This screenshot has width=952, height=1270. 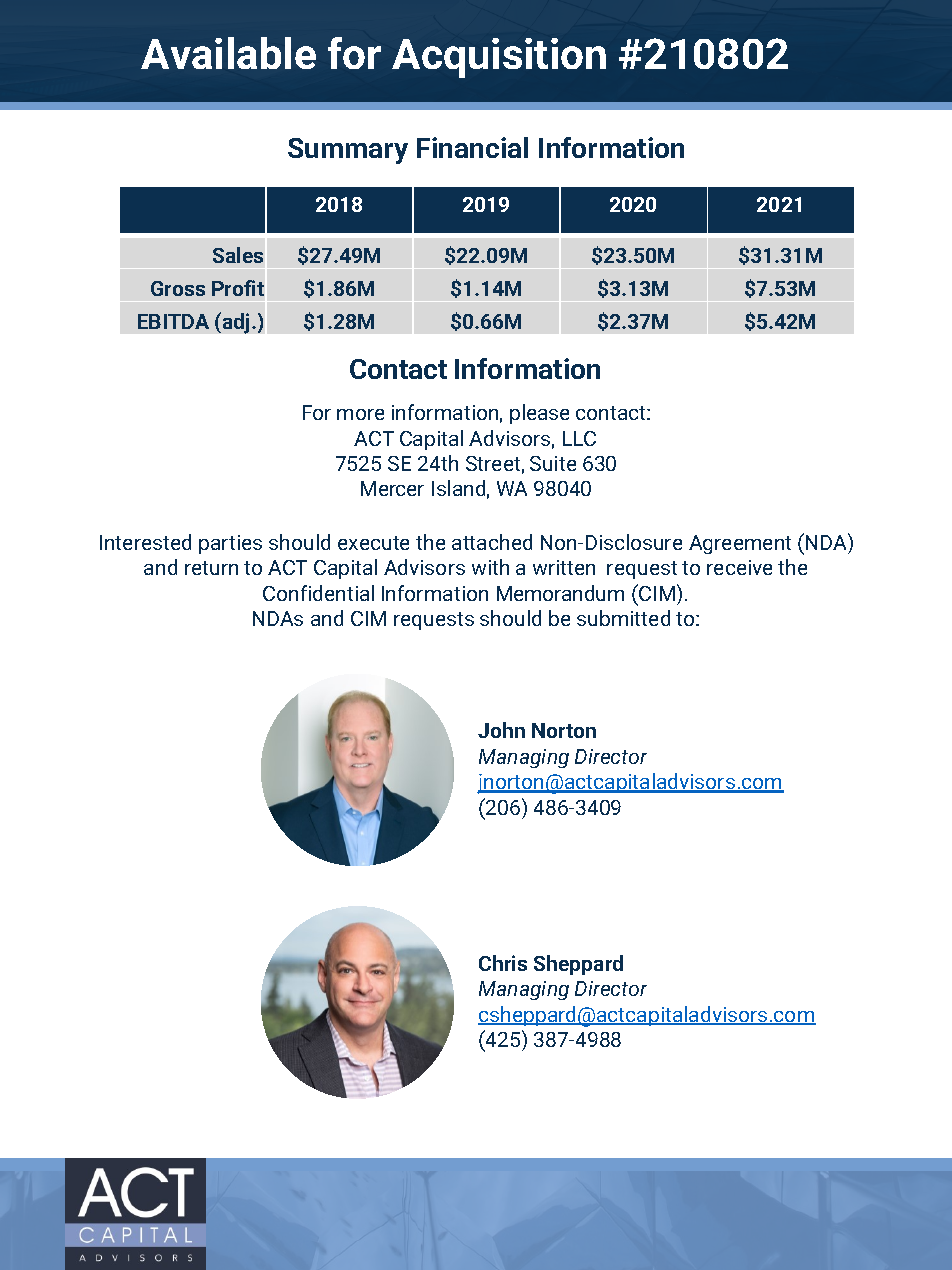 What do you see at coordinates (472, 147) in the screenshot?
I see `Financial` at bounding box center [472, 147].
